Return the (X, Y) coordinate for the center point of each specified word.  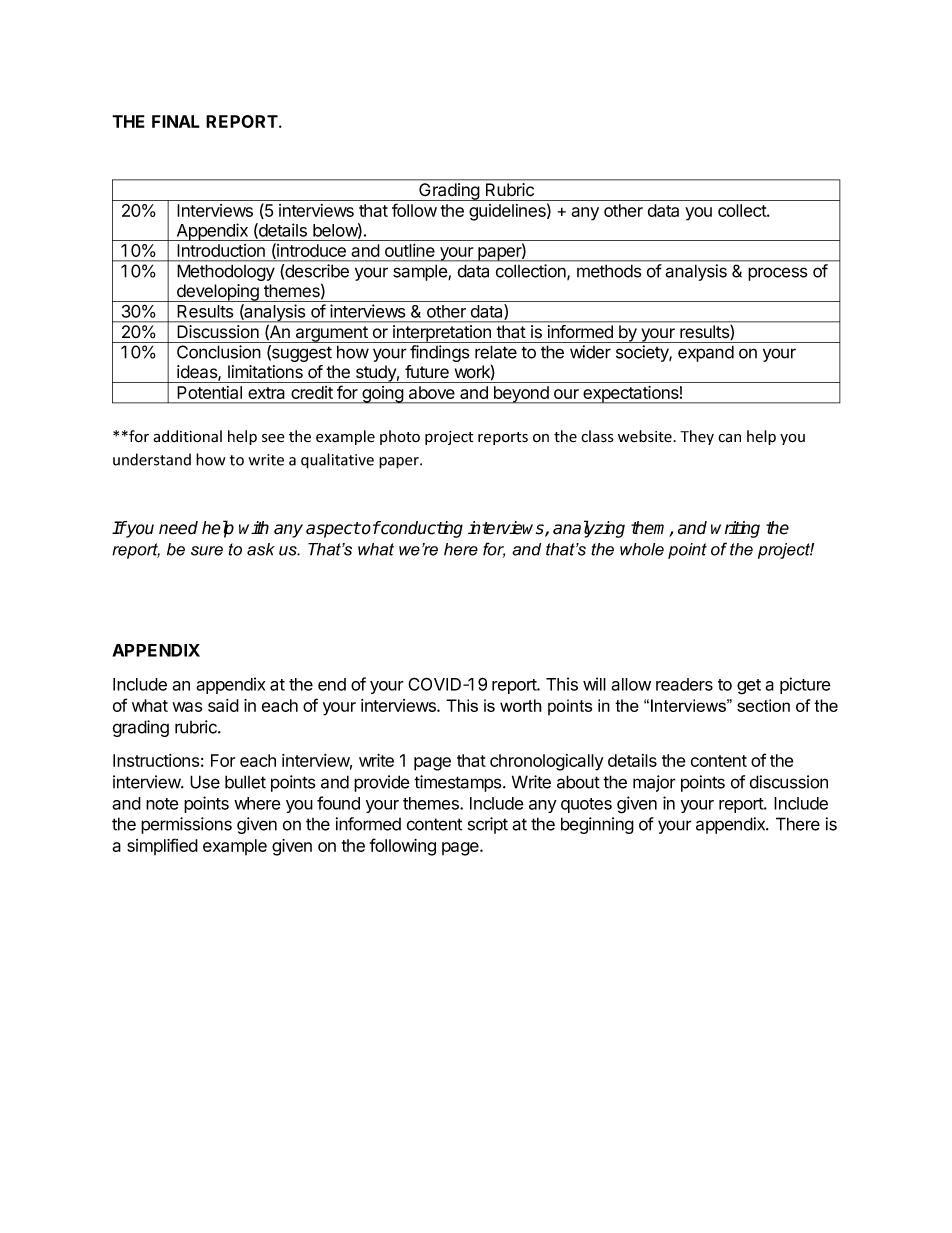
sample (421, 272)
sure (207, 551)
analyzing (589, 529)
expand (706, 353)
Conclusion (219, 352)
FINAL (176, 121)
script (488, 825)
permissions (186, 825)
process (778, 274)
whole (642, 549)
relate (496, 352)
